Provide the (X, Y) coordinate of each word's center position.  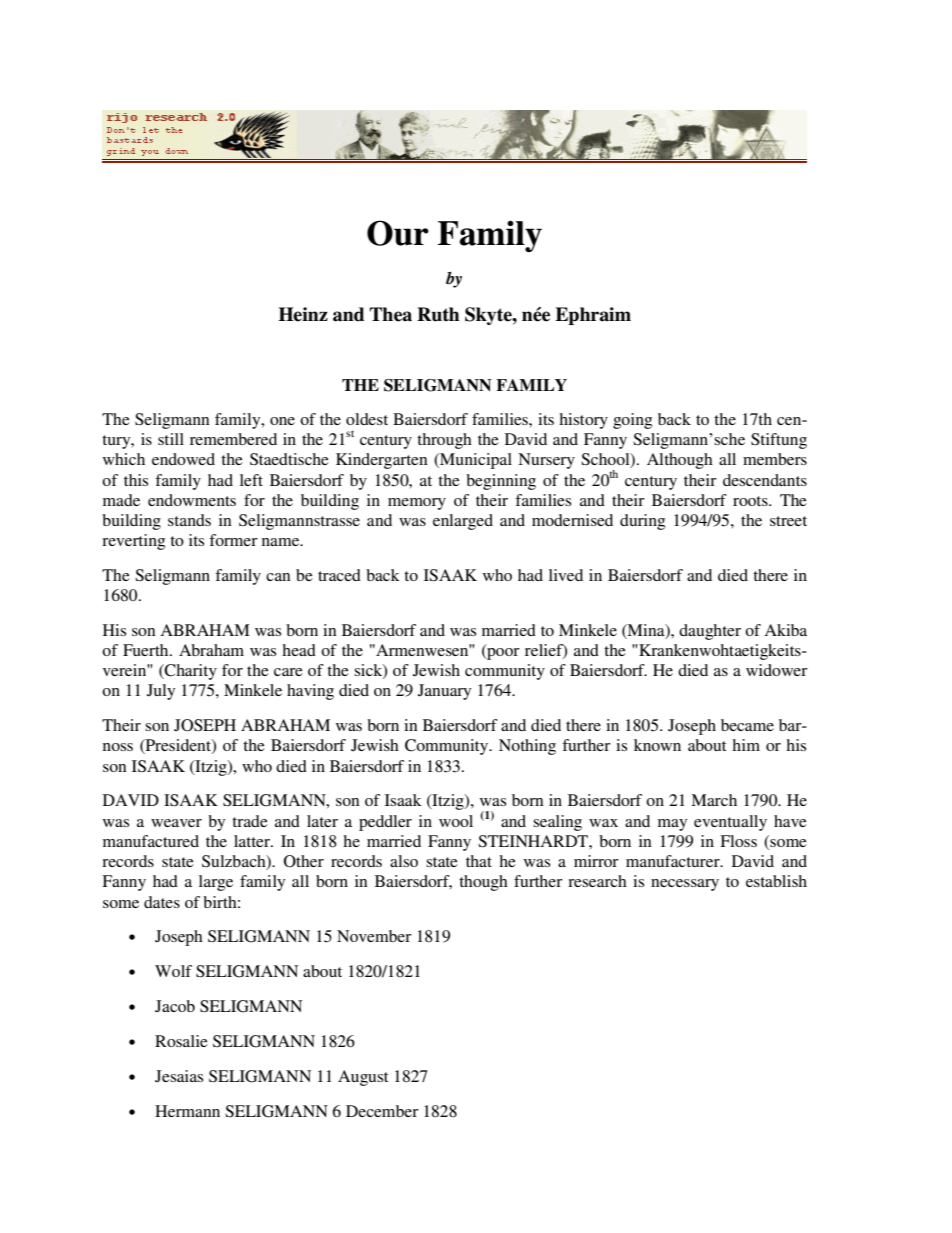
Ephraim (593, 316)
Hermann (187, 1111)
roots (751, 501)
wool (456, 821)
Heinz (303, 314)
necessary (685, 885)
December (382, 1111)
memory (417, 504)
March (714, 800)
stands (189, 520)
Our (398, 233)
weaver (176, 823)
